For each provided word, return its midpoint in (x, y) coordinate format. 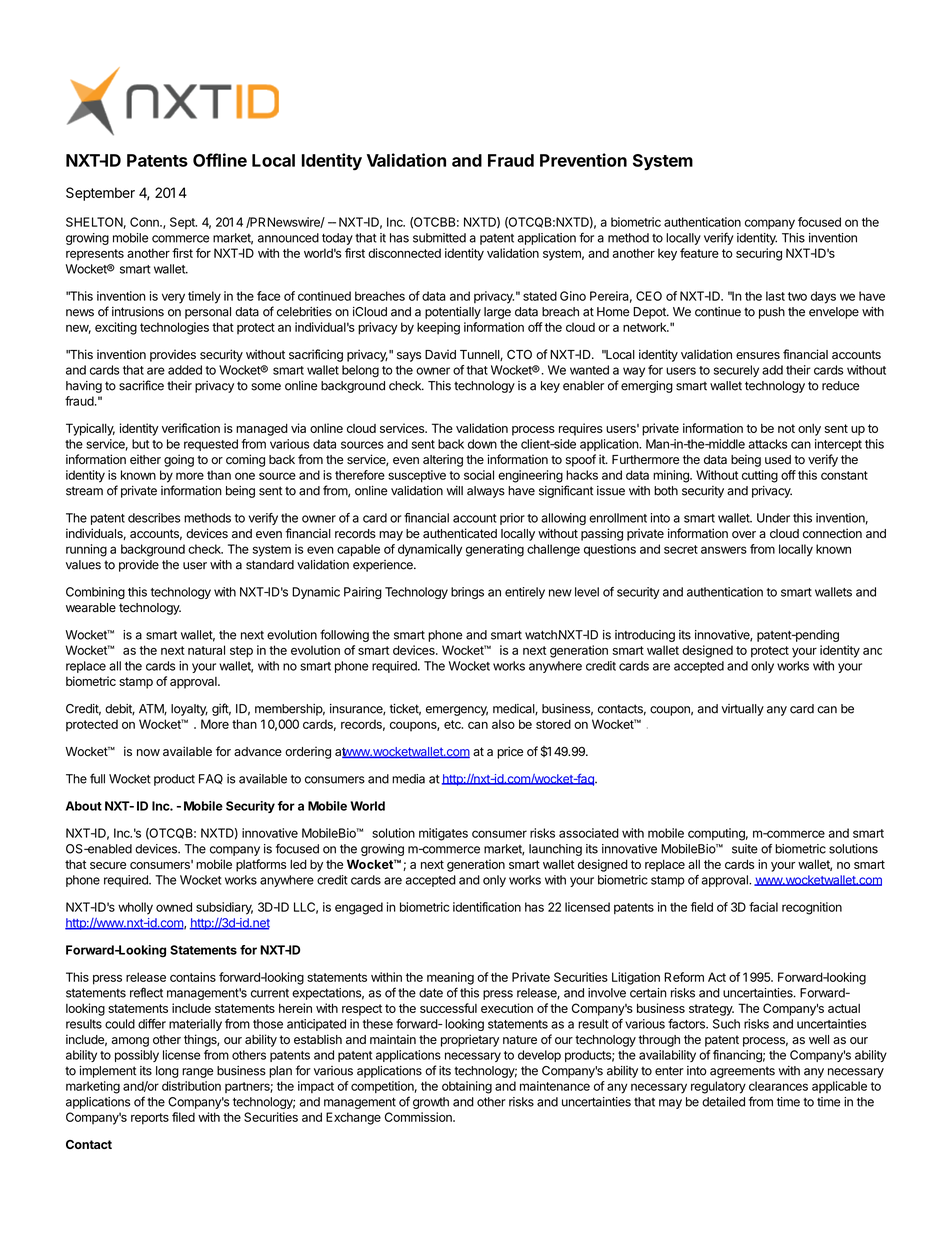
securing (759, 254)
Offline (220, 160)
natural (206, 650)
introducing (645, 636)
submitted (439, 238)
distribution (191, 1086)
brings (467, 593)
